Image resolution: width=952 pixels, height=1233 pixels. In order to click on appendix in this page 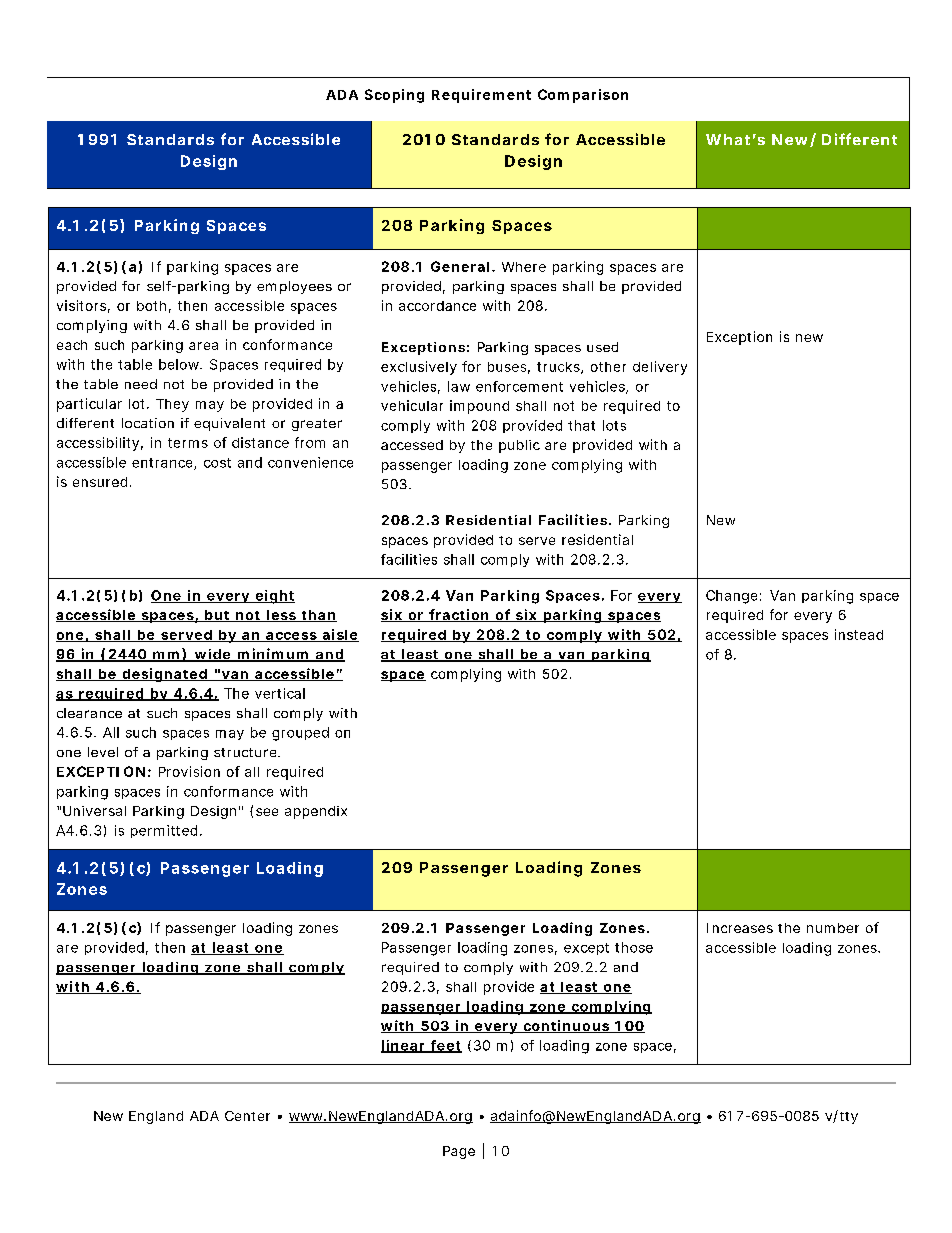, I will do `click(316, 812)`.
